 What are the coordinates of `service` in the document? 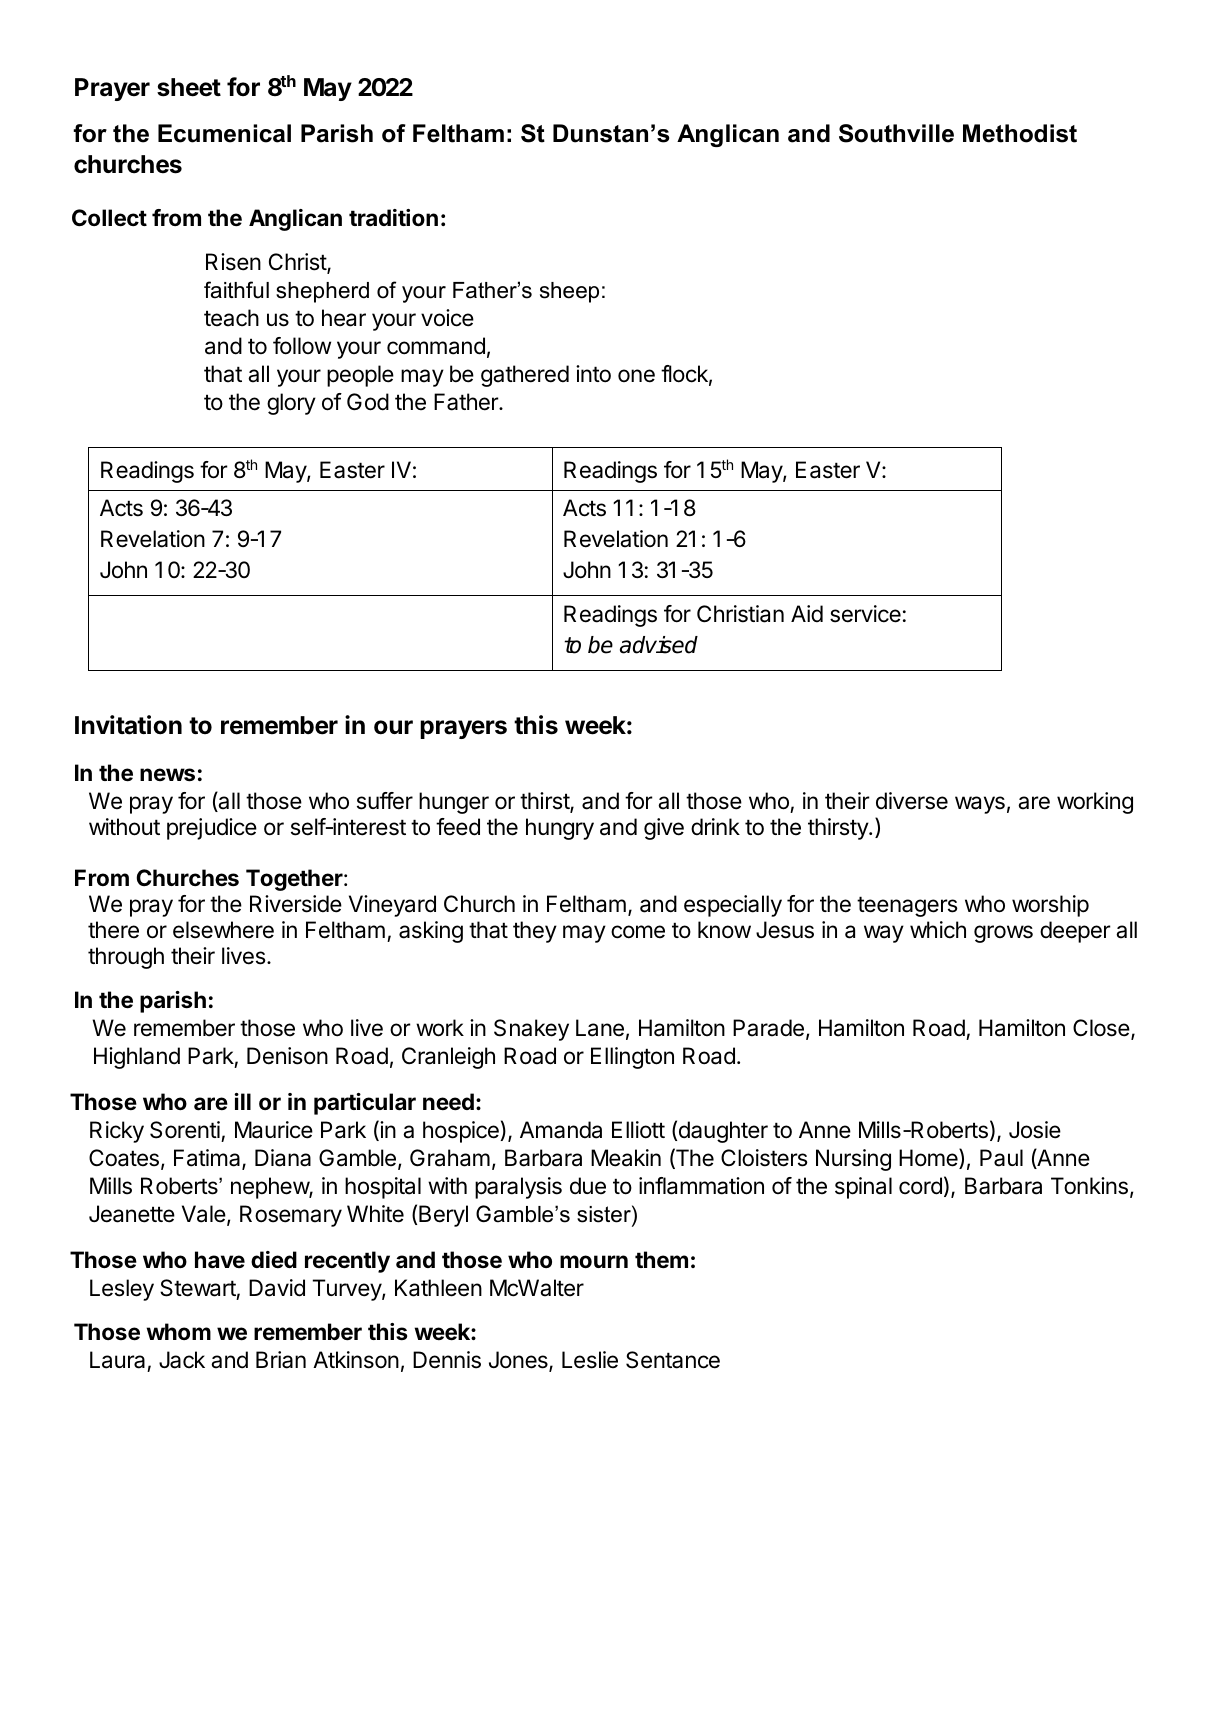 It's located at (865, 614).
